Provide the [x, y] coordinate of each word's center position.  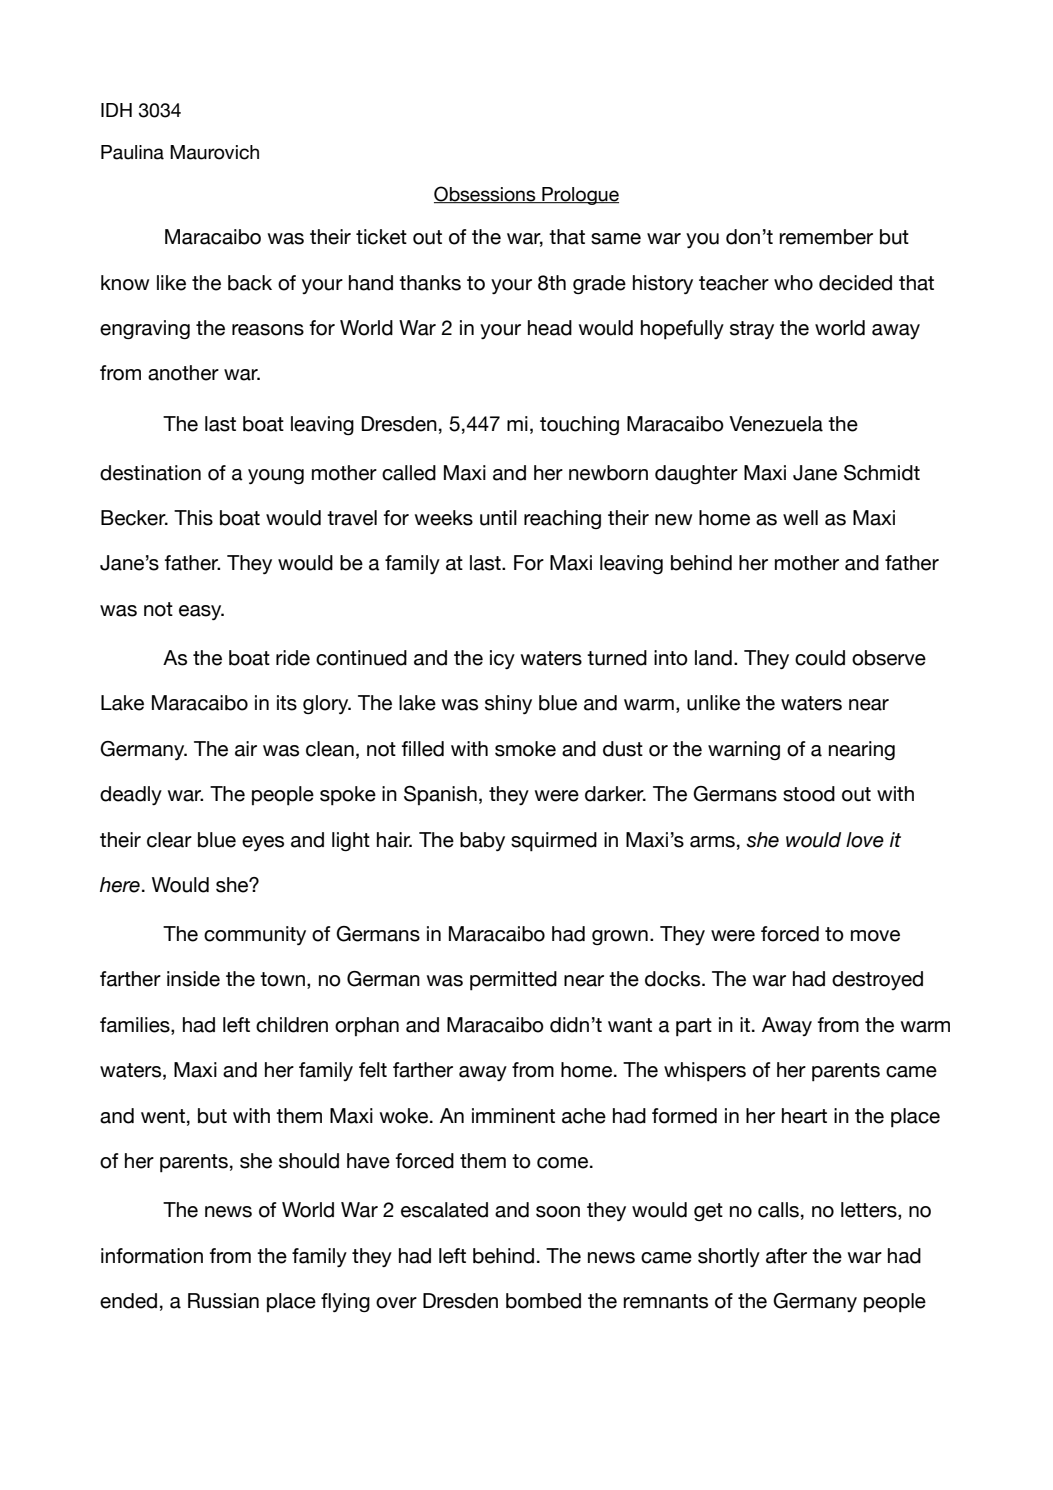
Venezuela [776, 424]
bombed [543, 1301]
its [287, 703]
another [183, 373]
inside [193, 979]
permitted [513, 981]
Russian [223, 1301]
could [820, 658]
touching [579, 425]
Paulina [132, 152]
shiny [508, 704]
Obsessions [486, 194]
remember [826, 237]
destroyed [877, 980]
